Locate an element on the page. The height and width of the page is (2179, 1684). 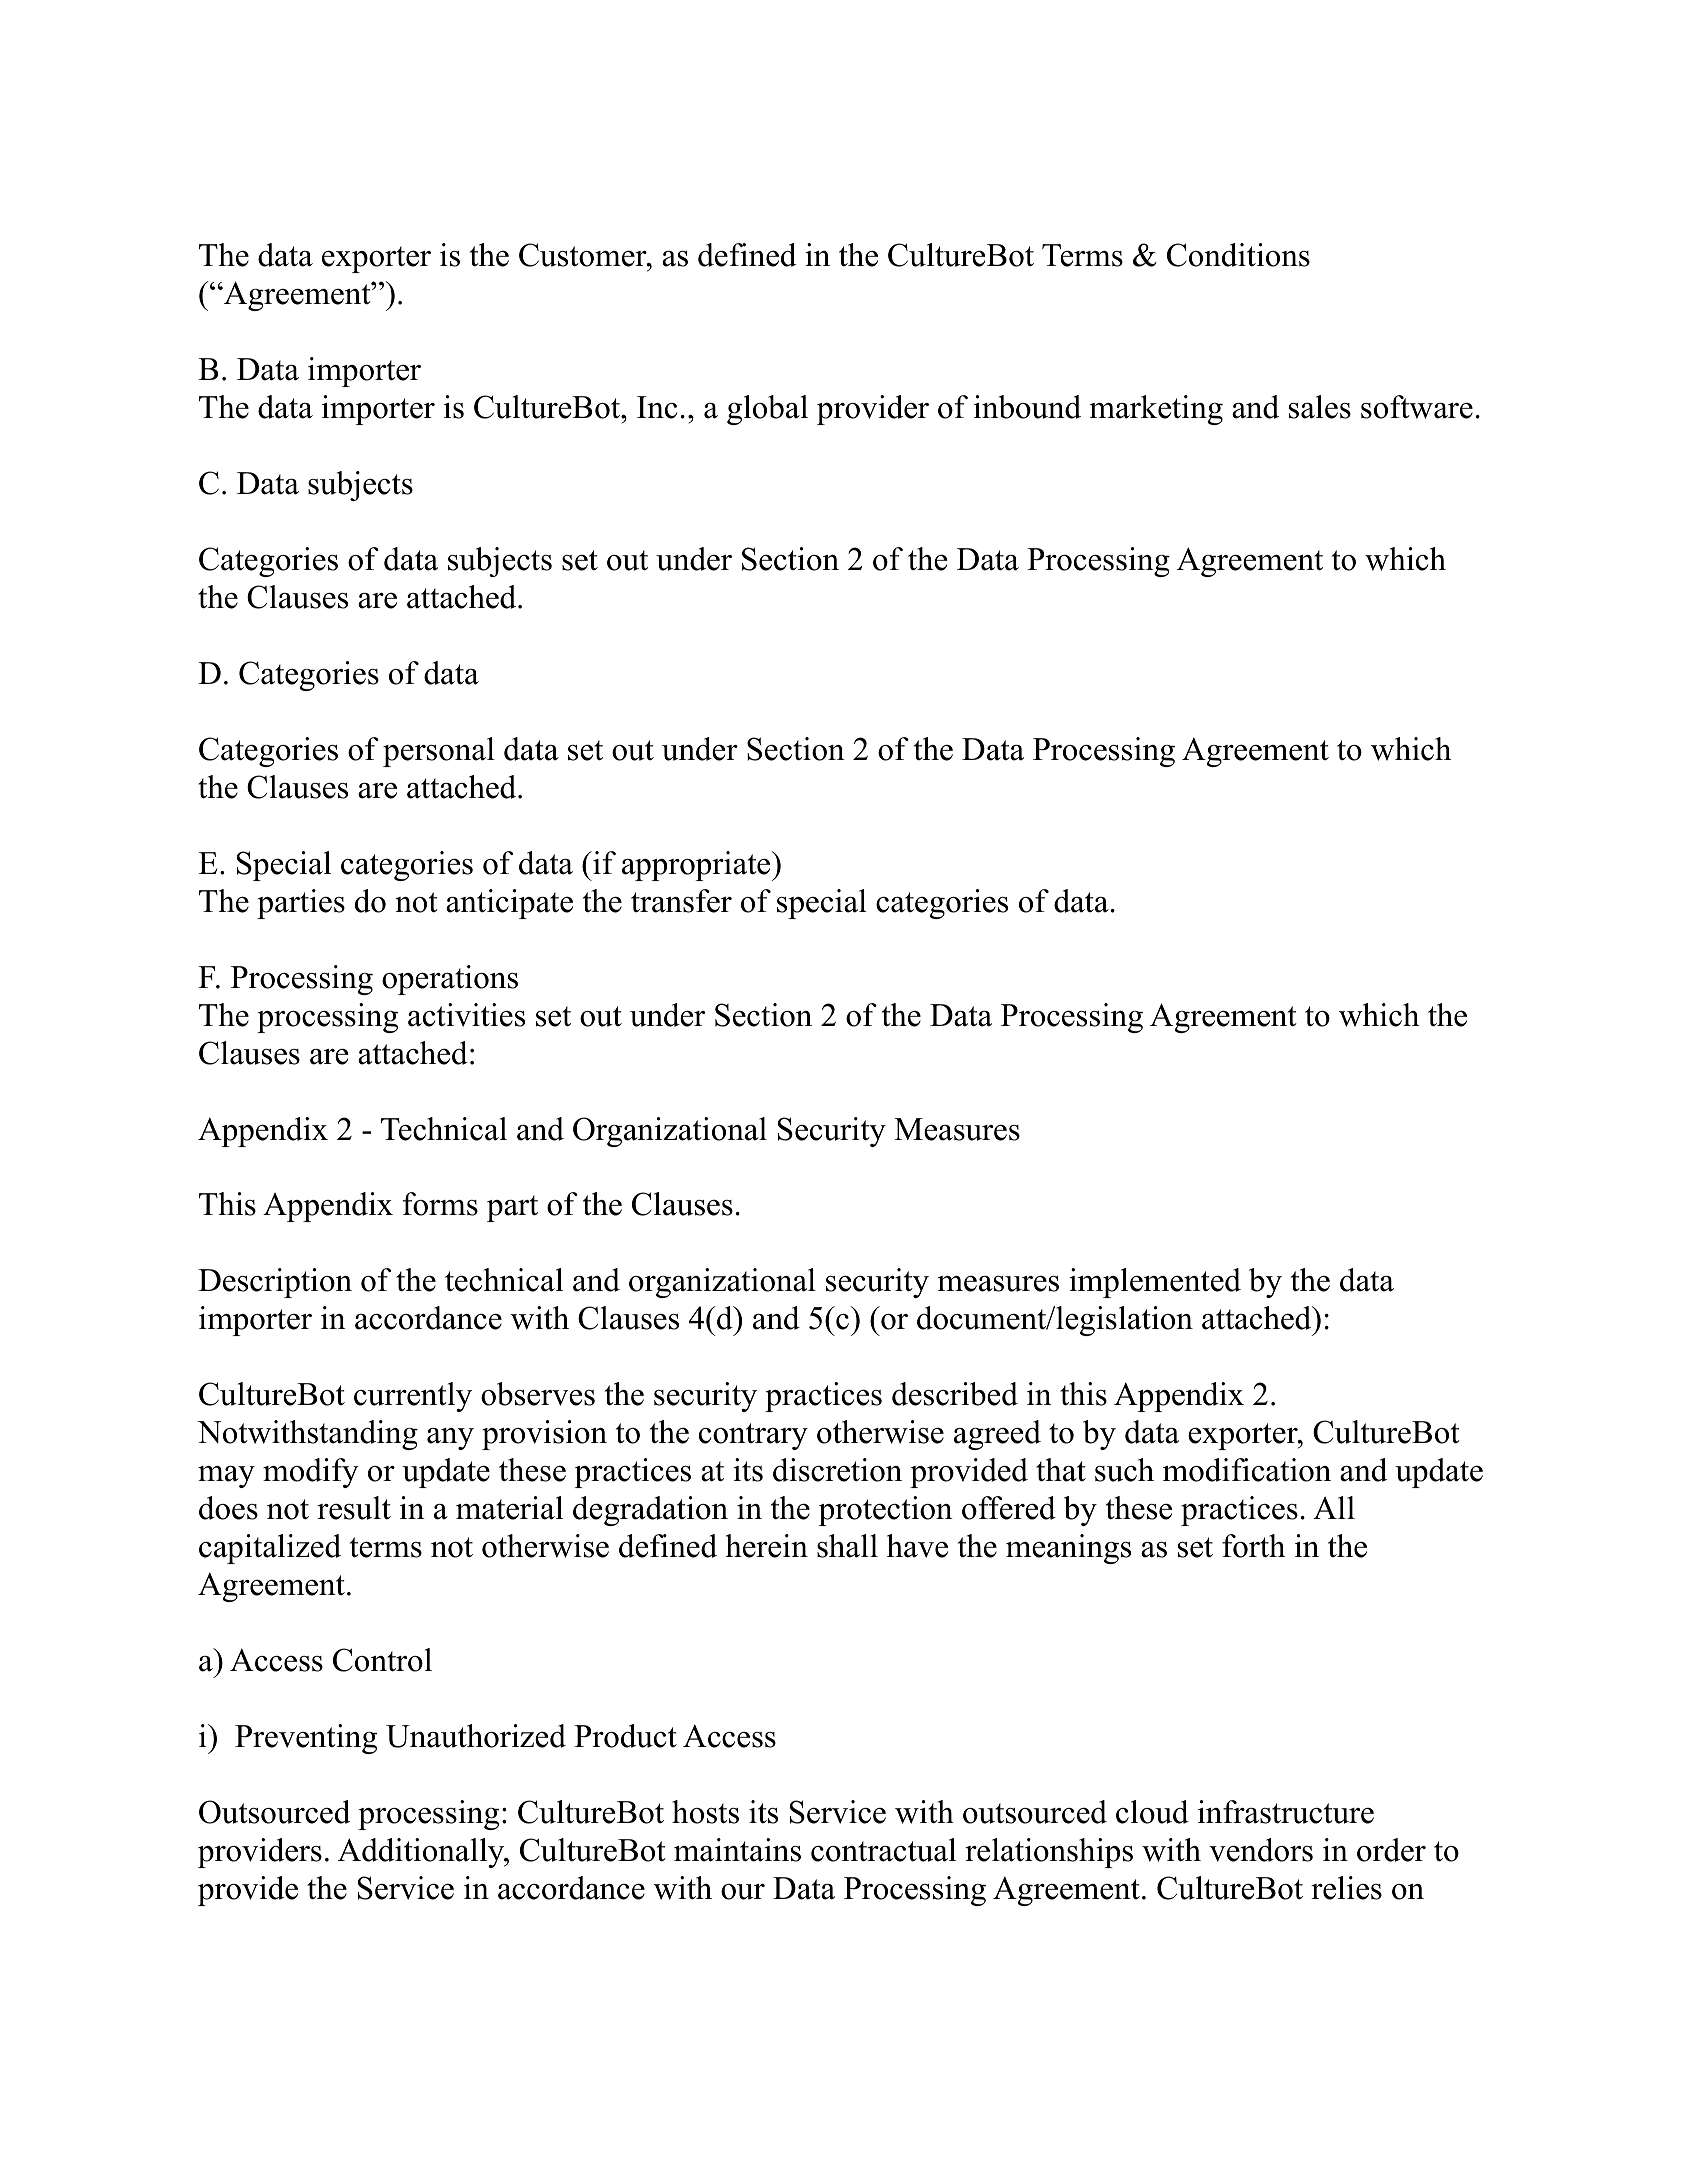
personal is located at coordinates (439, 752).
